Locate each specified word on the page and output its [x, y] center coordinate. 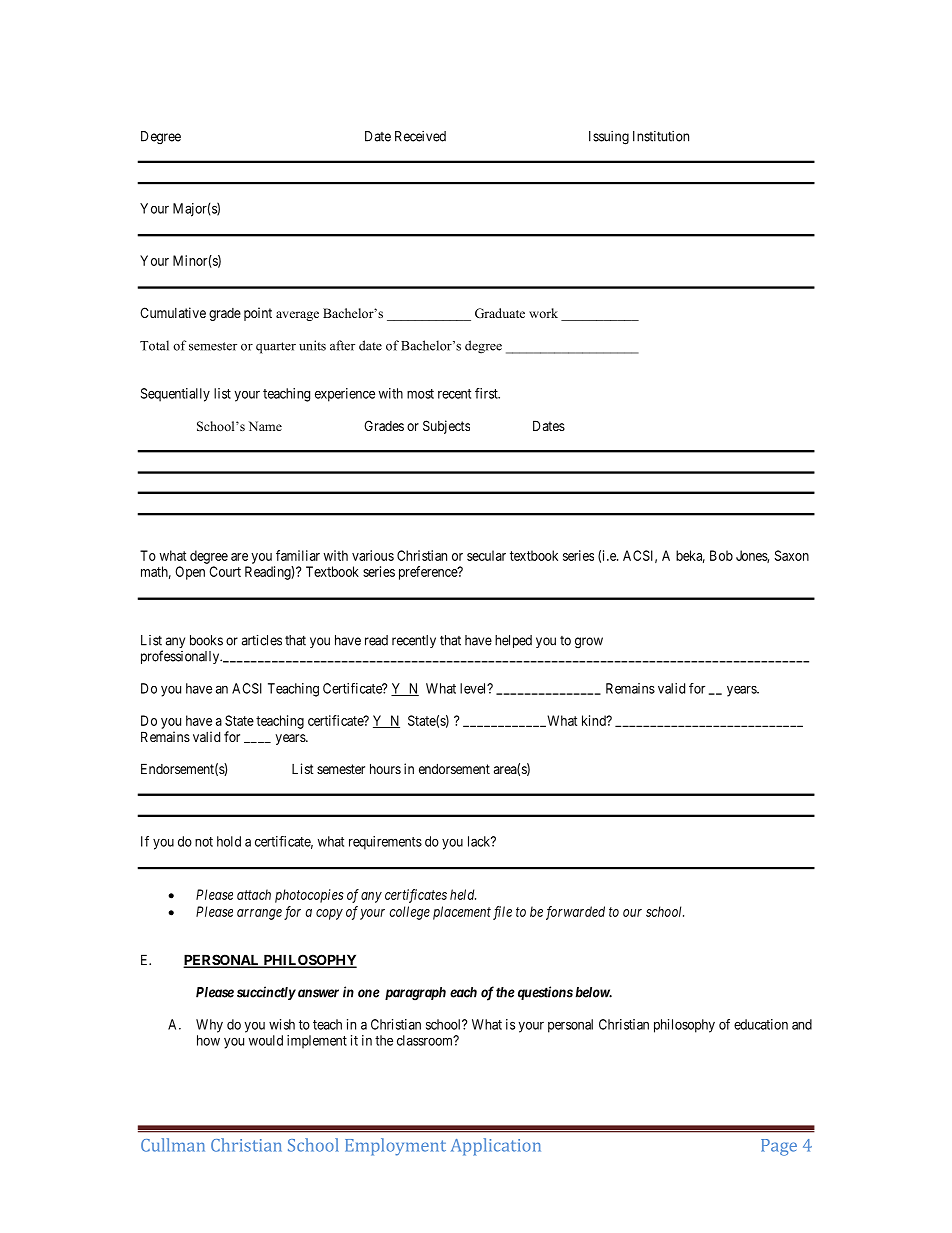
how [208, 1040]
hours [385, 768]
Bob [721, 555]
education [761, 1024]
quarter [276, 348]
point [258, 314]
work [543, 313]
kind [595, 720]
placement [462, 913]
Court [225, 571]
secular [486, 555]
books [206, 640]
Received [420, 136]
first [487, 393]
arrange [259, 914]
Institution [661, 136]
